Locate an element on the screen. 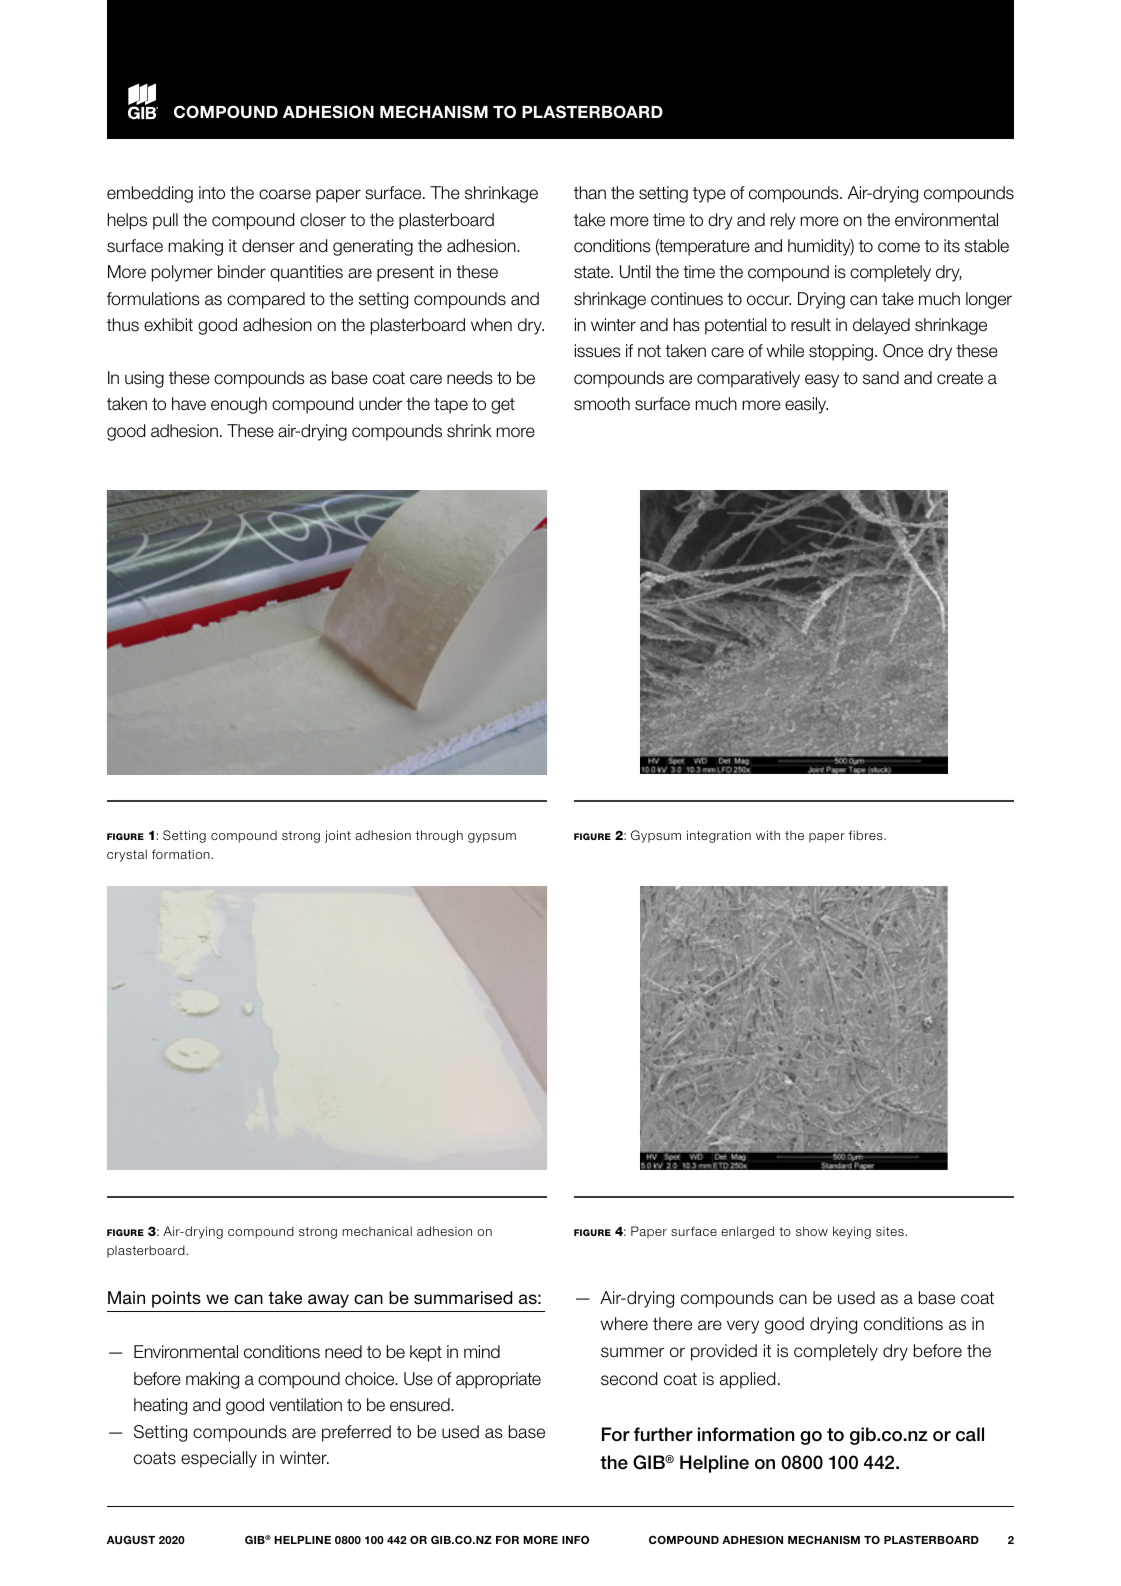  denser is located at coordinates (268, 246).
